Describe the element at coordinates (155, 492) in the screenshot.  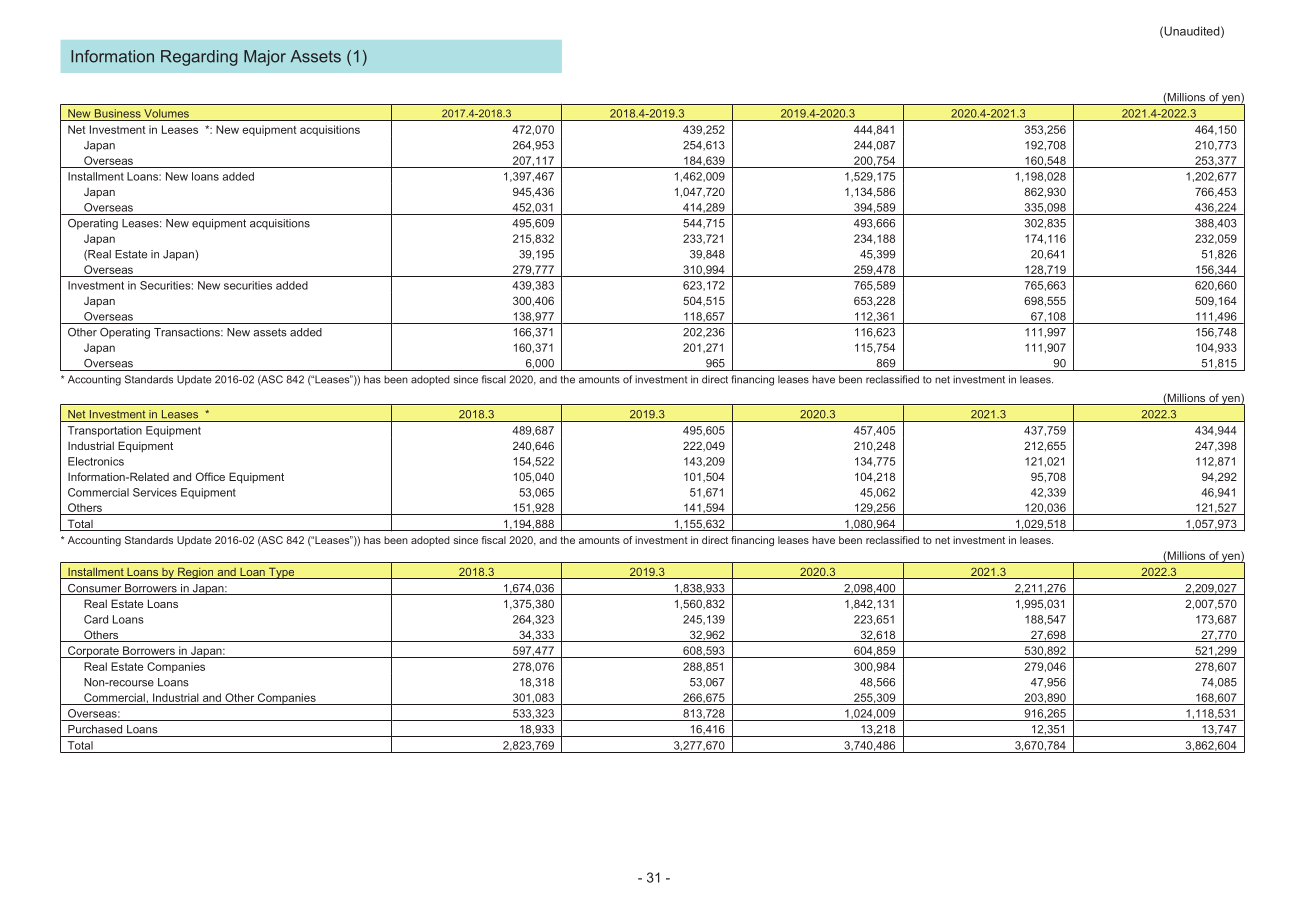
I see `Services` at that location.
